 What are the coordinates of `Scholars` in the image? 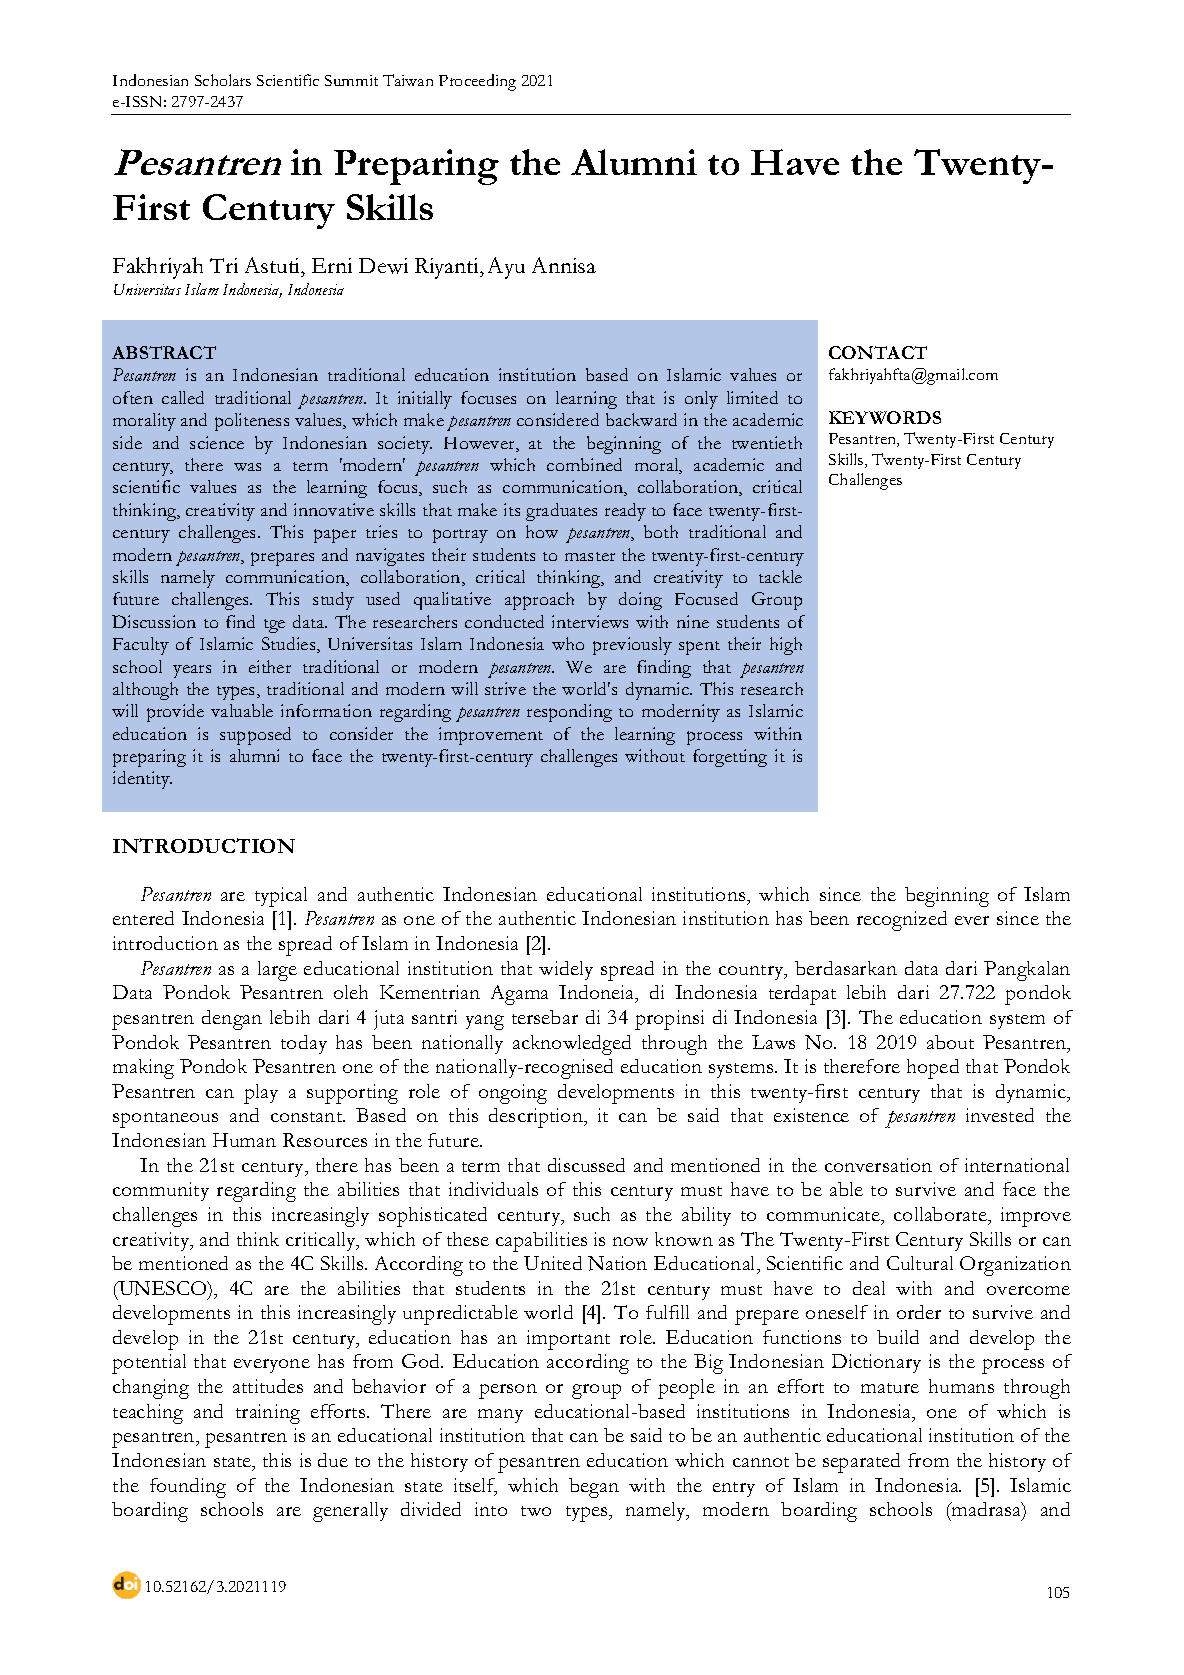 It's located at (223, 80).
